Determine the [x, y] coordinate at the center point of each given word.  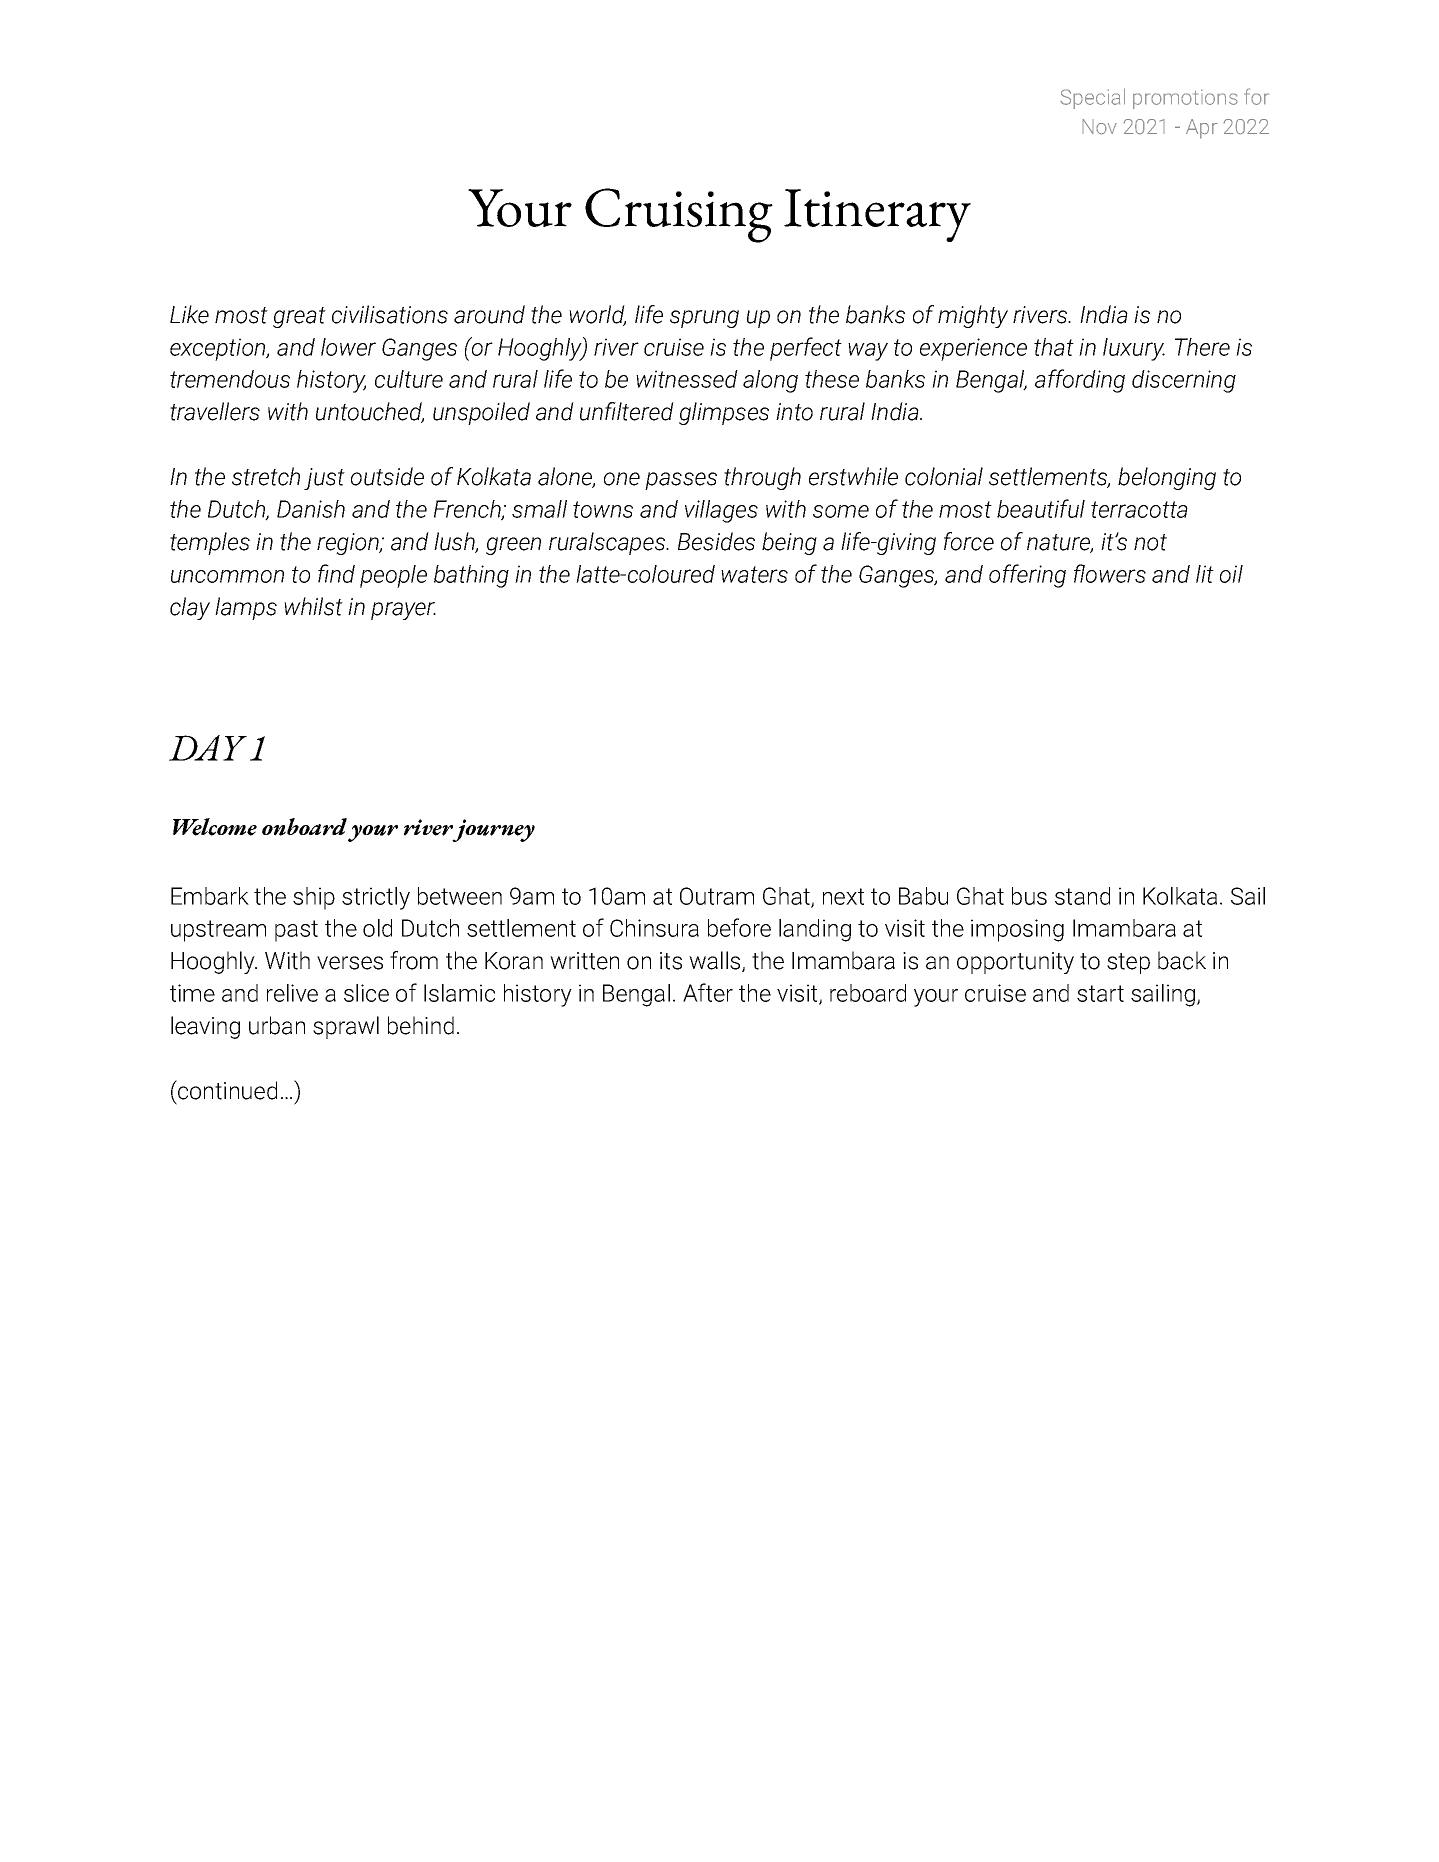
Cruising [679, 215]
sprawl [346, 1027]
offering [1027, 576]
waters [754, 574]
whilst [313, 606]
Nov [1099, 127]
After [708, 992]
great [299, 317]
